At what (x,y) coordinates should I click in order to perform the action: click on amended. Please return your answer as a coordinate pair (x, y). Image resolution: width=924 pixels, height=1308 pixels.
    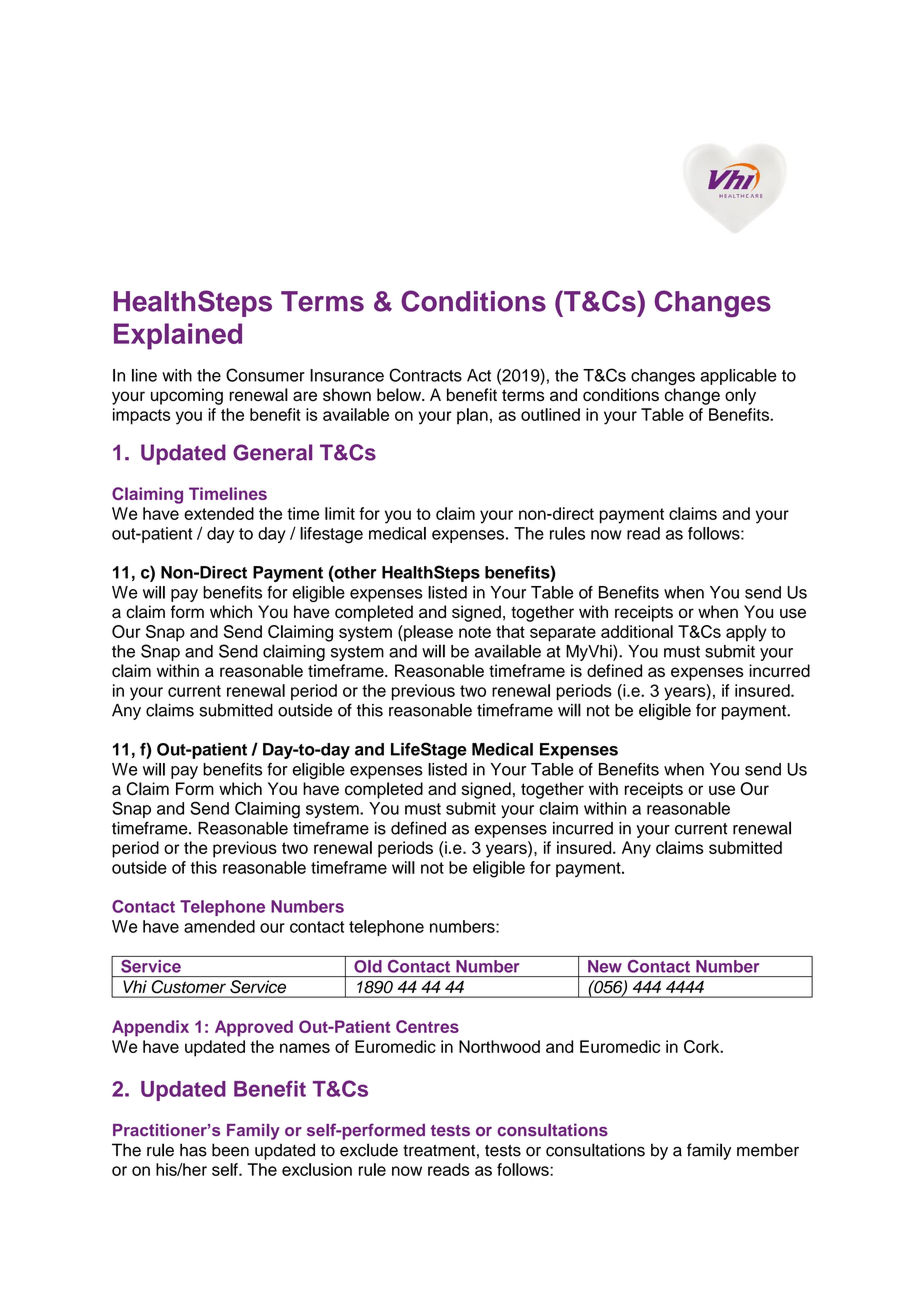
    Looking at the image, I should click on (219, 926).
